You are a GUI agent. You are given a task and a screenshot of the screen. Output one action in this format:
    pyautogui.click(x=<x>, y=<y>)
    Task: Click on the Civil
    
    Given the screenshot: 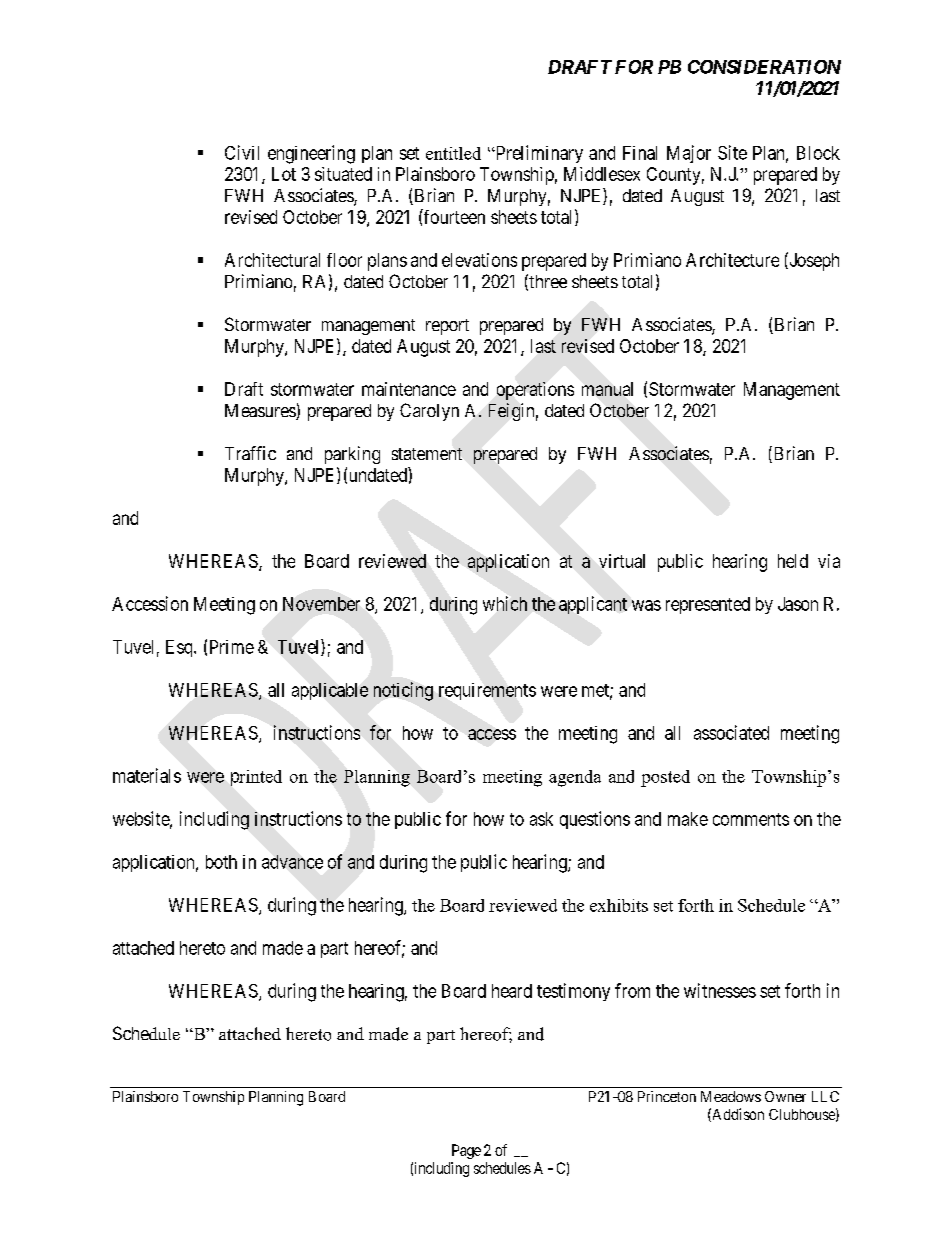 What is the action you would take?
    pyautogui.click(x=242, y=152)
